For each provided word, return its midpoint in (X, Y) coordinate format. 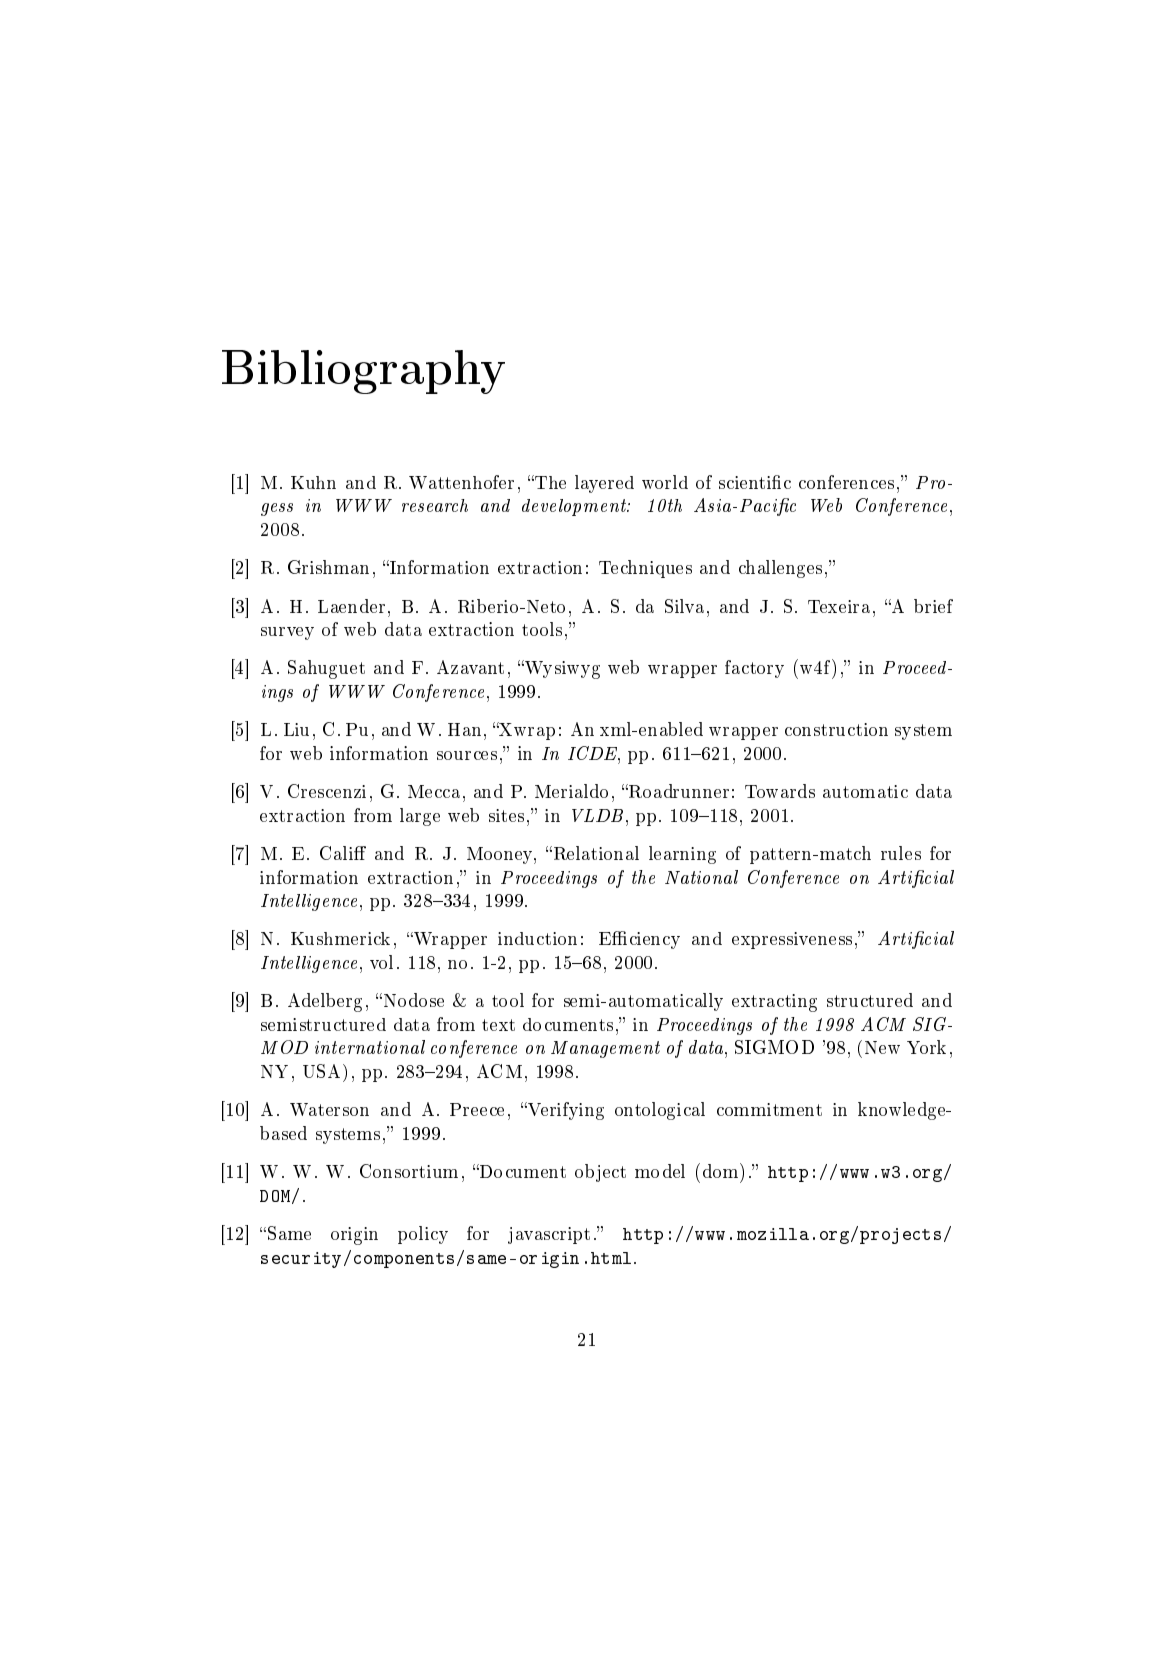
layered (604, 484)
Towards (780, 791)
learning (682, 855)
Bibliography (363, 372)
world (665, 482)
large (420, 817)
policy (423, 1235)
